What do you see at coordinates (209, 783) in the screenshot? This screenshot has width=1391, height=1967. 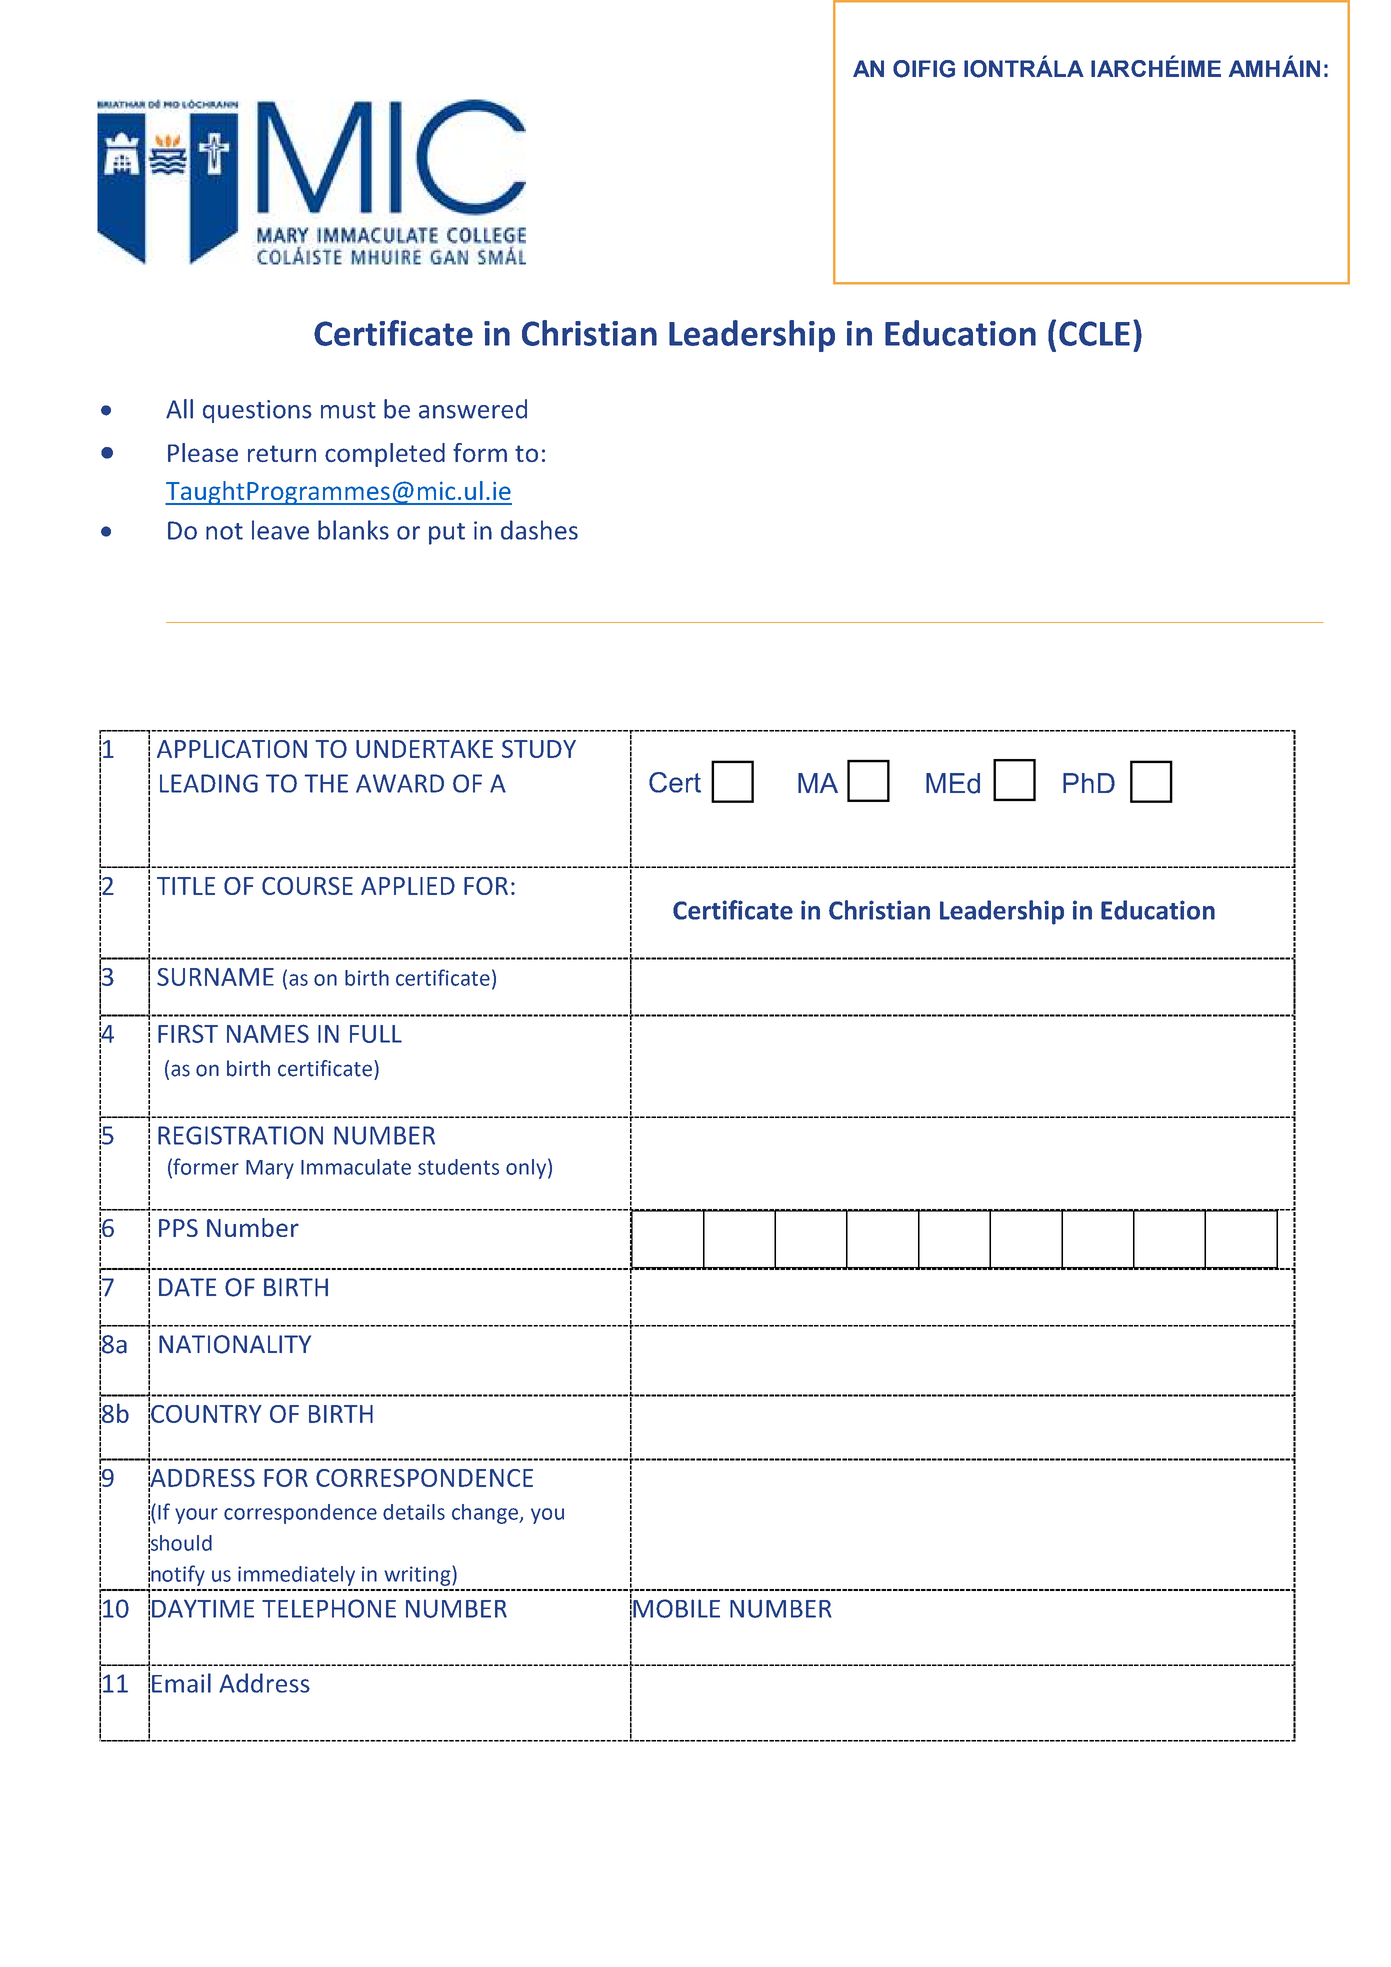 I see `LEADING` at bounding box center [209, 783].
